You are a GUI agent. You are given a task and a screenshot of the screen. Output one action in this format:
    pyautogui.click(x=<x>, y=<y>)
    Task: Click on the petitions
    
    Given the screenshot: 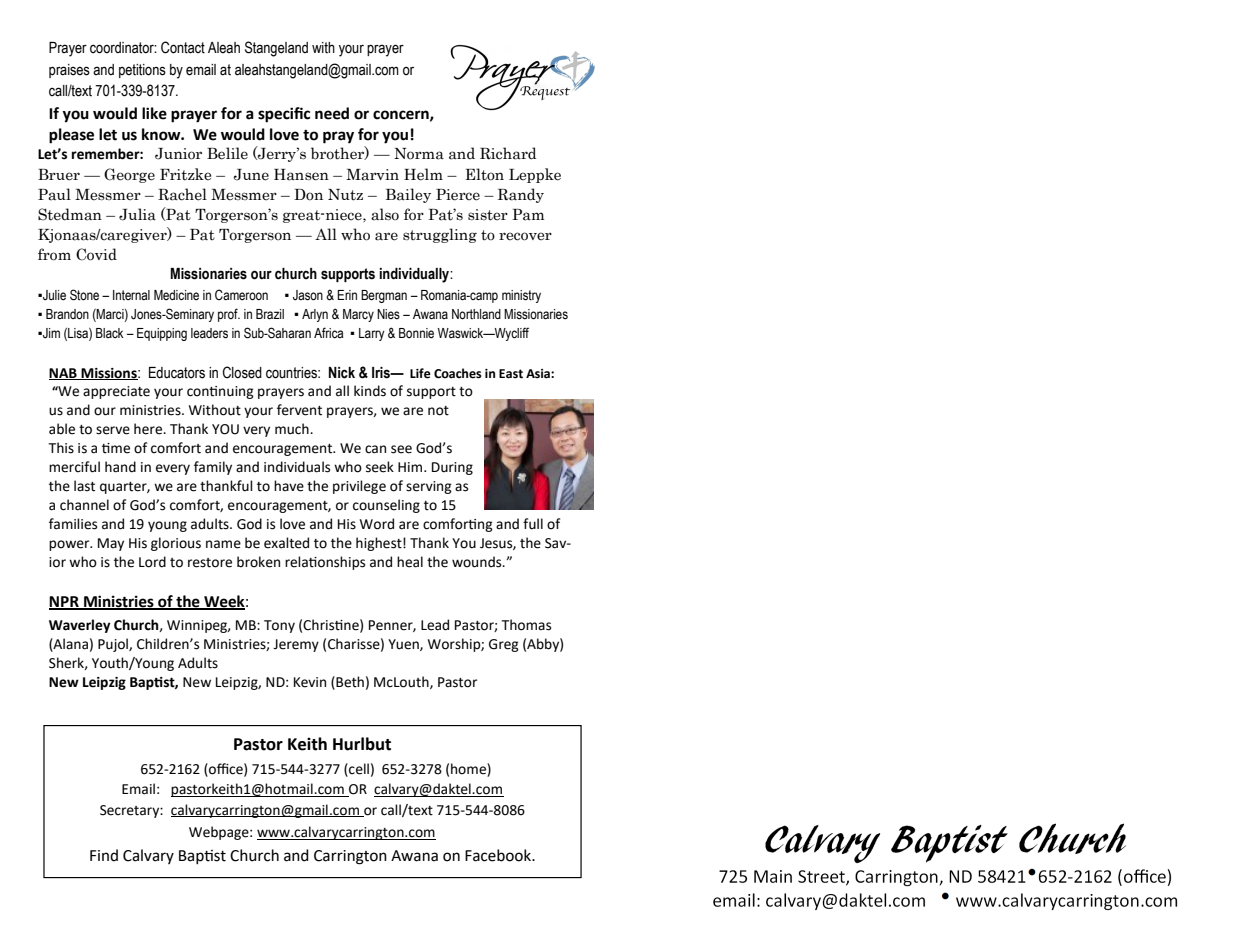 What is the action you would take?
    pyautogui.click(x=142, y=71)
